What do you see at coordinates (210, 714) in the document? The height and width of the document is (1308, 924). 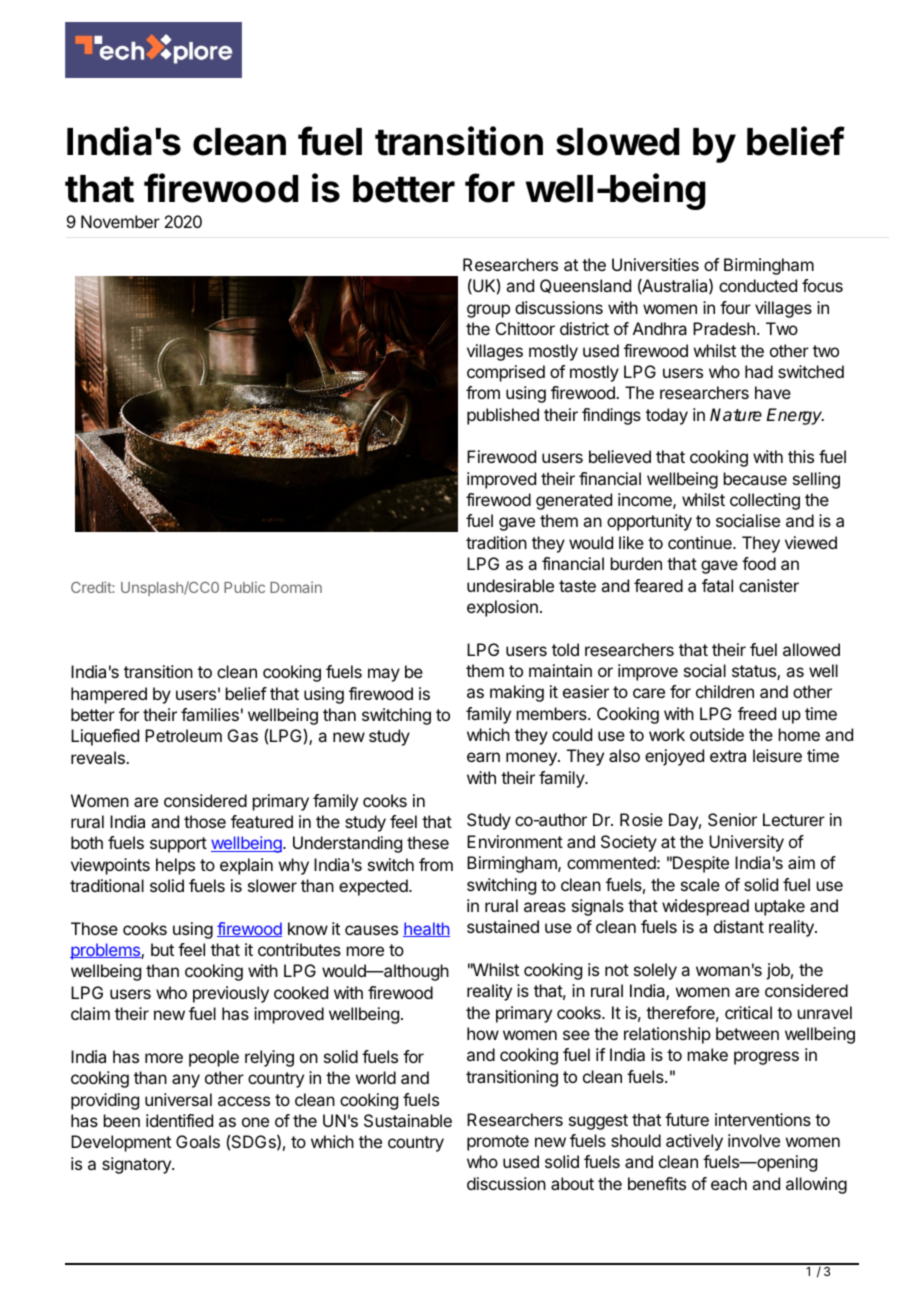 I see `families` at bounding box center [210, 714].
